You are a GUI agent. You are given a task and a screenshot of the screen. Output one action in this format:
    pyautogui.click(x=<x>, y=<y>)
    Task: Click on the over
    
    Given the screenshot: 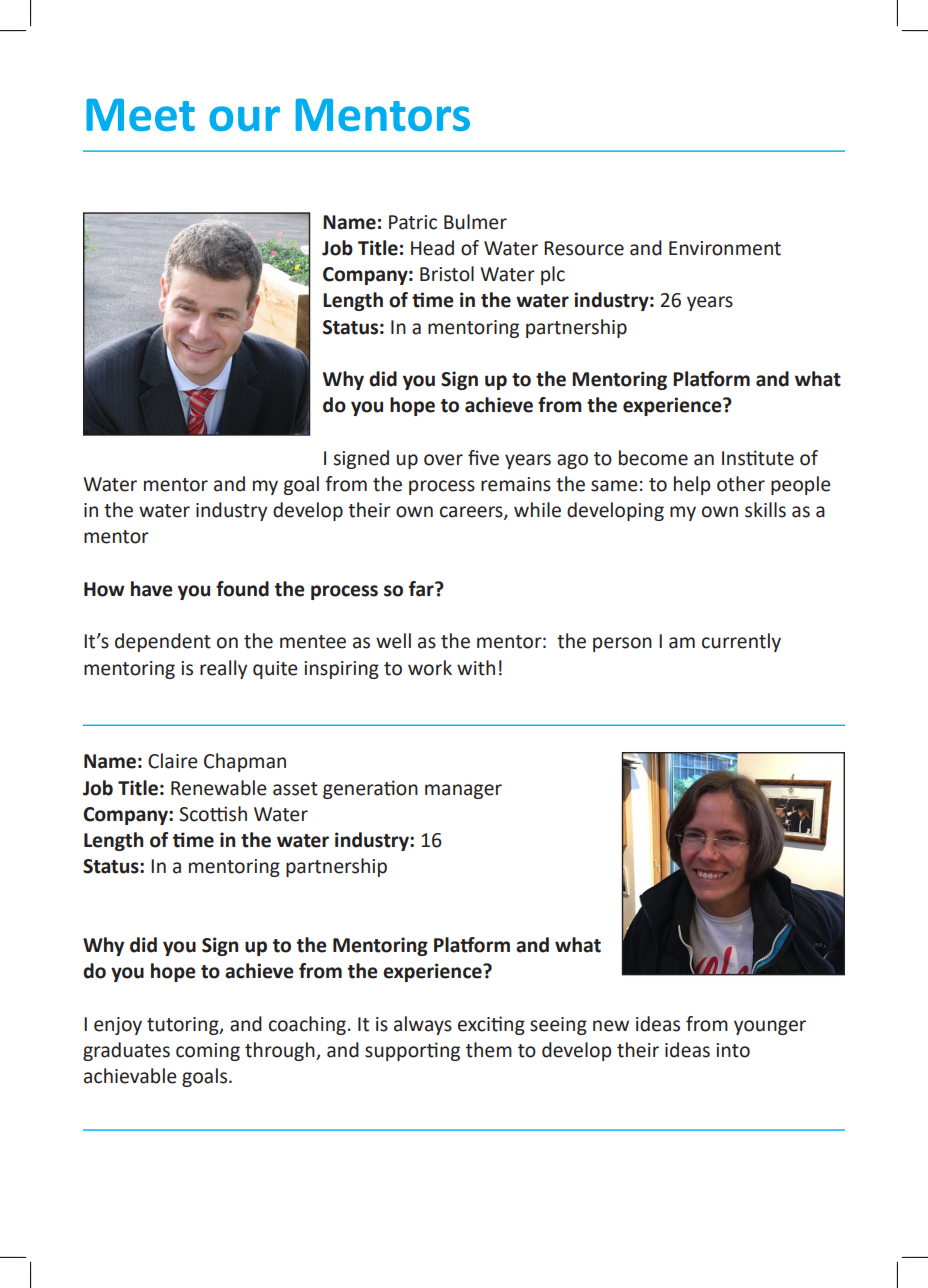 What is the action you would take?
    pyautogui.click(x=443, y=460)
